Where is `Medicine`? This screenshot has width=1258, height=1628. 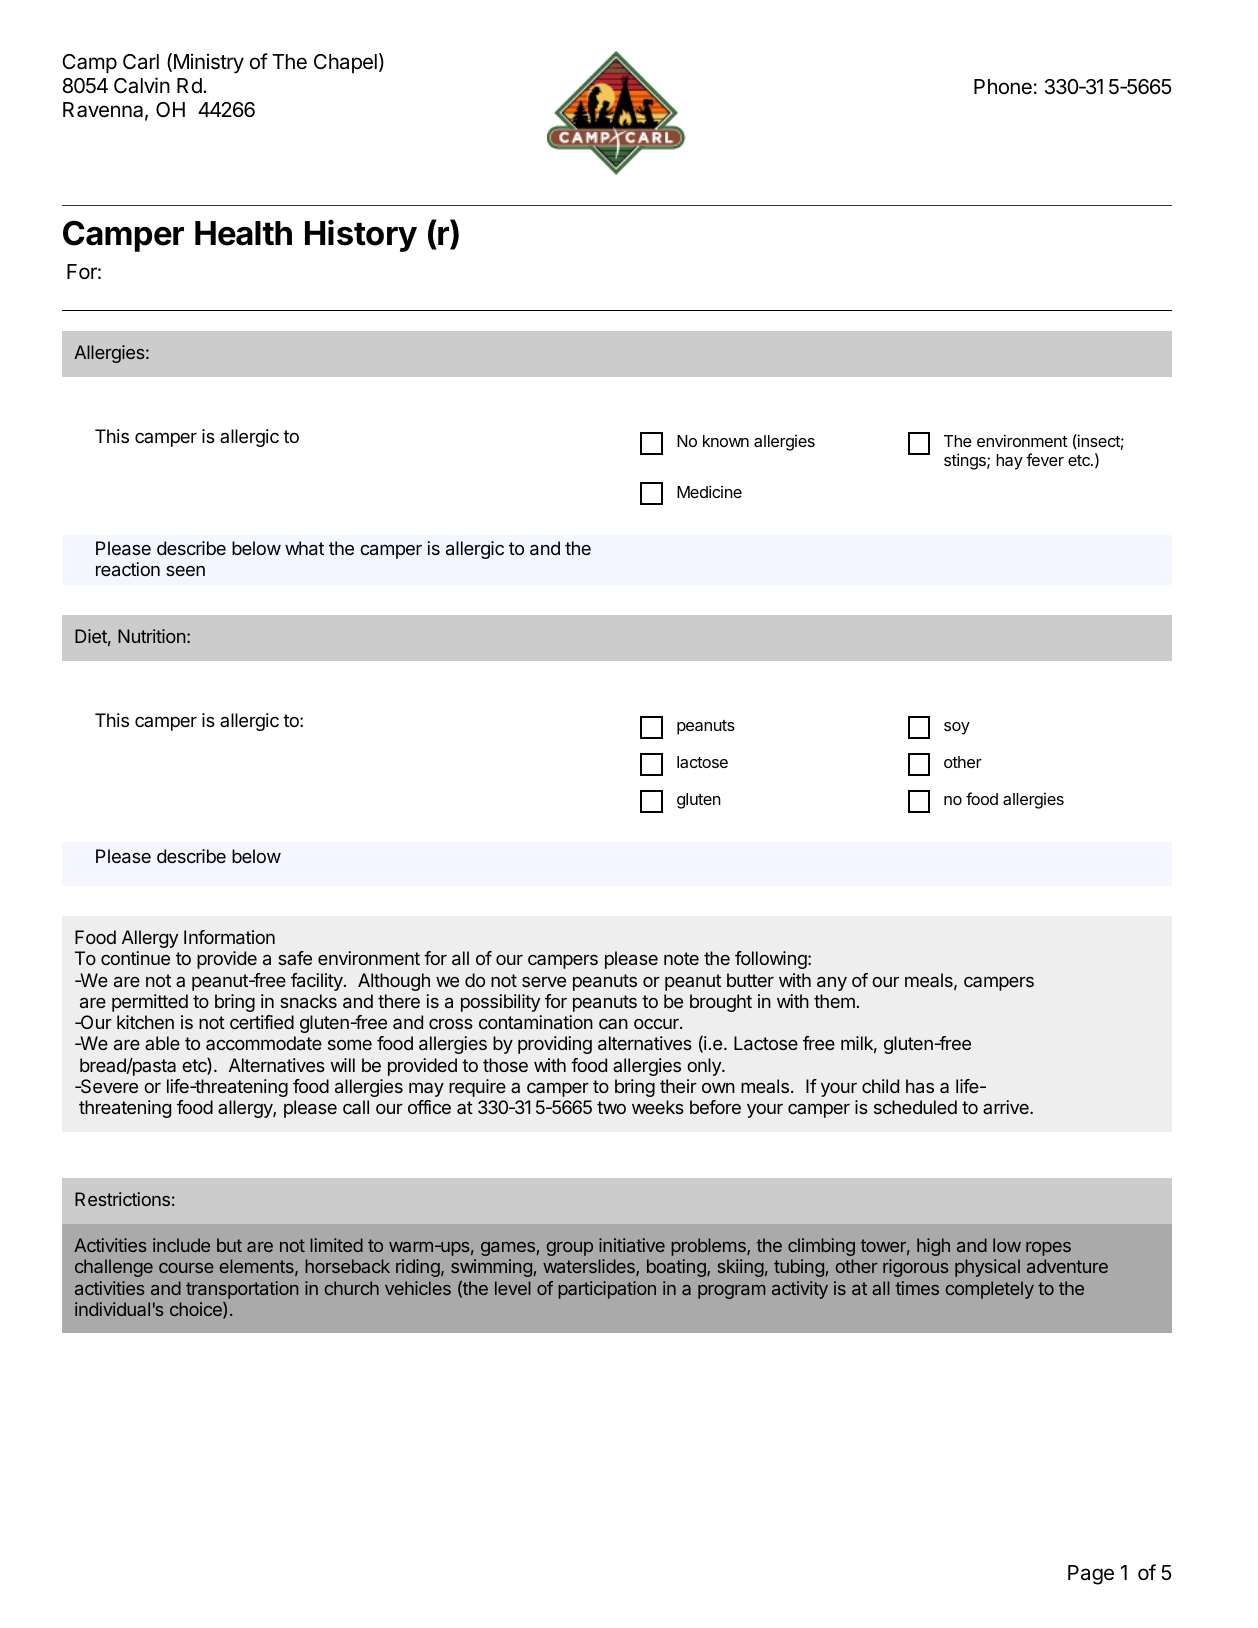
Medicine is located at coordinates (709, 491).
